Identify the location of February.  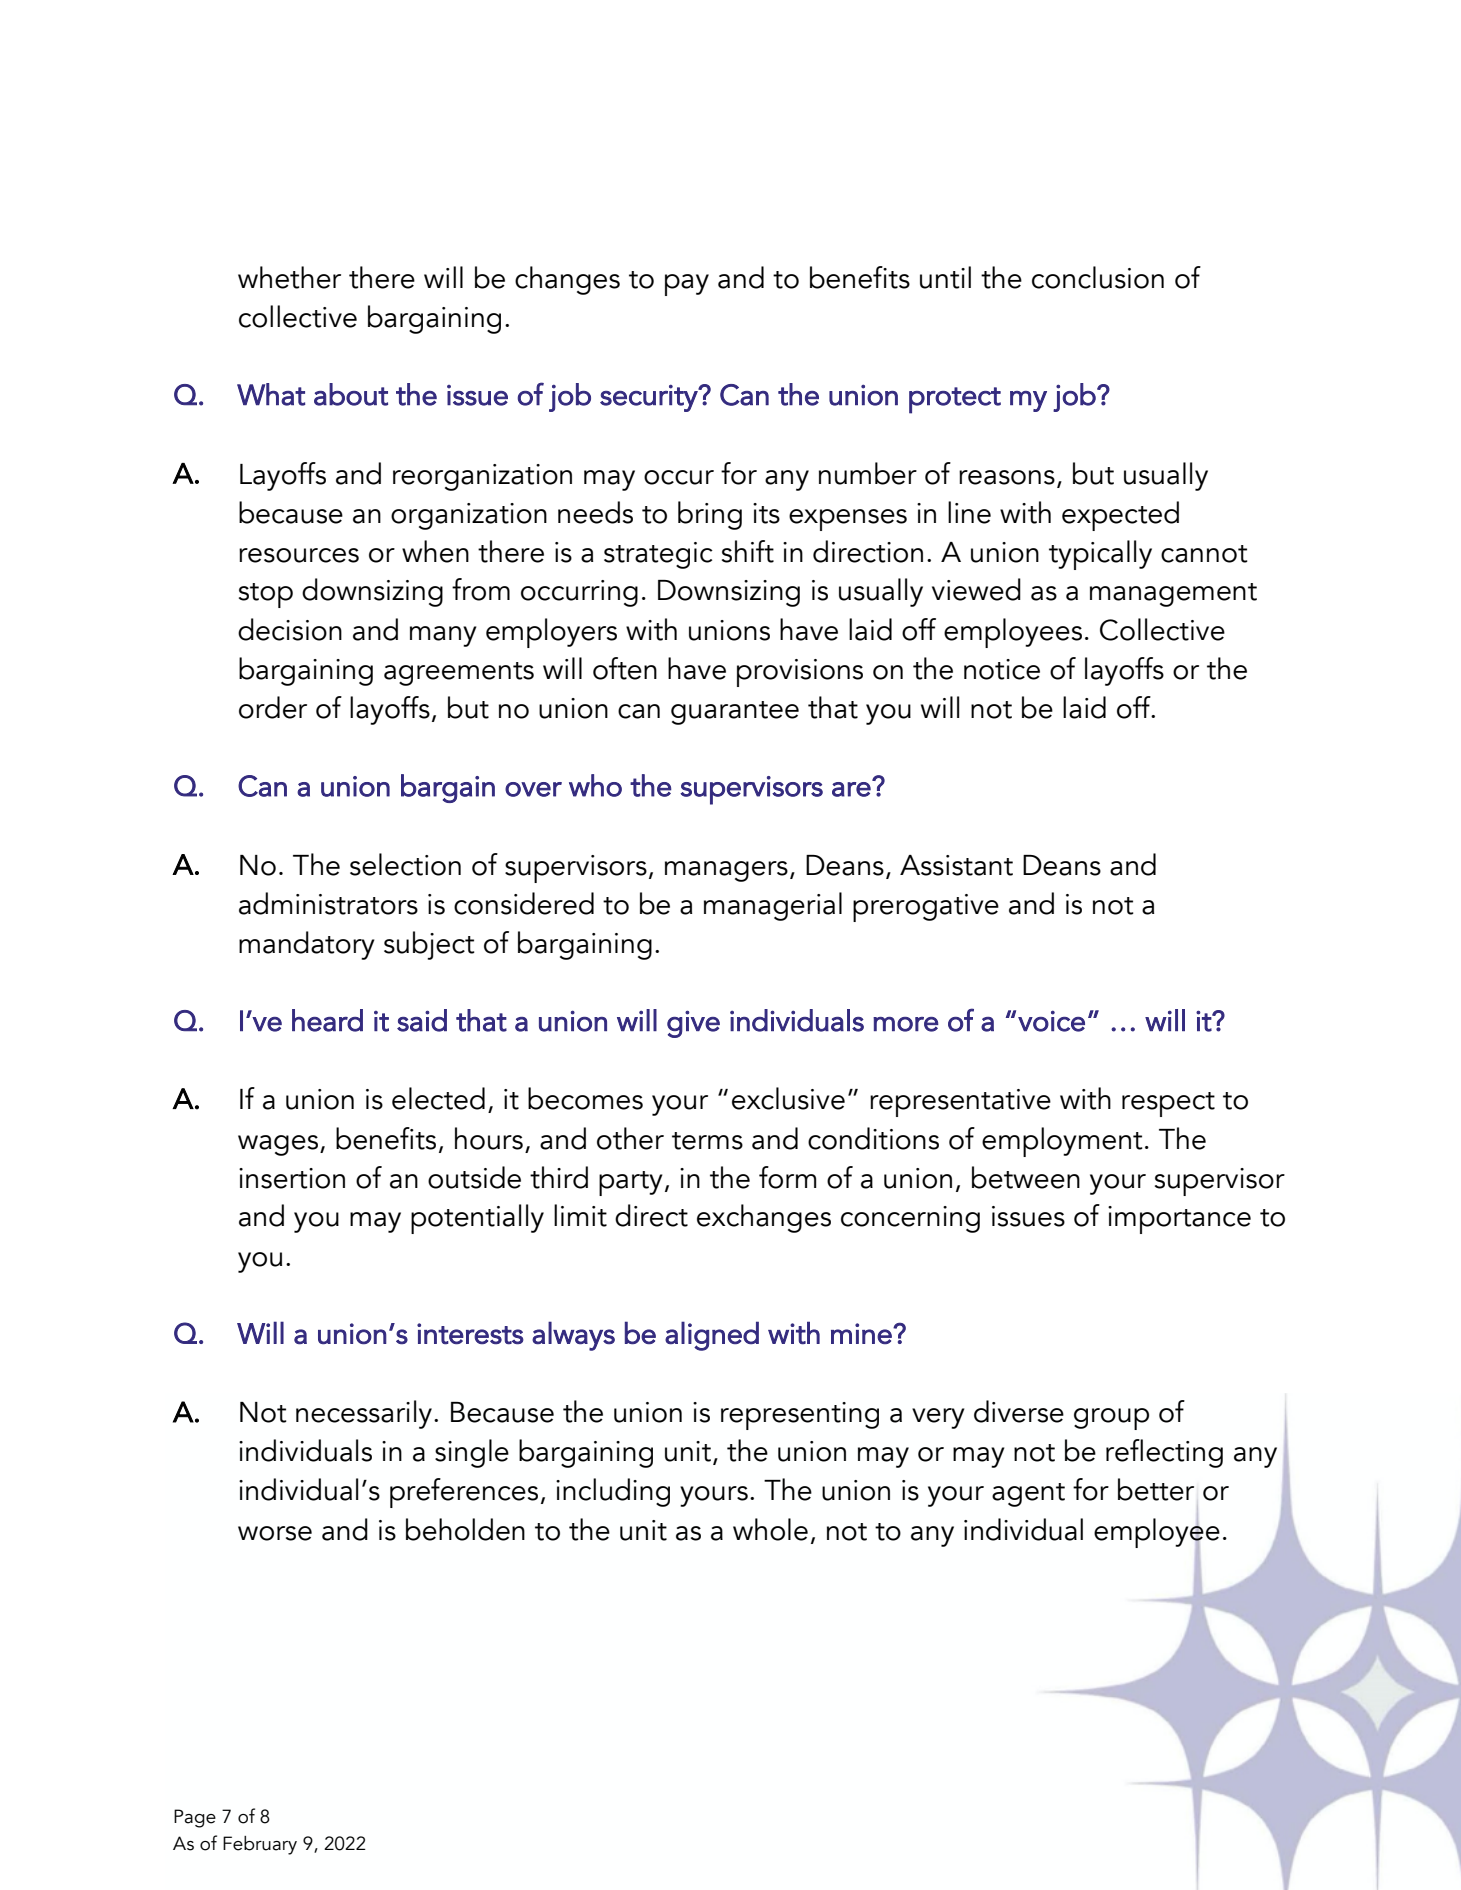
(260, 1845).
